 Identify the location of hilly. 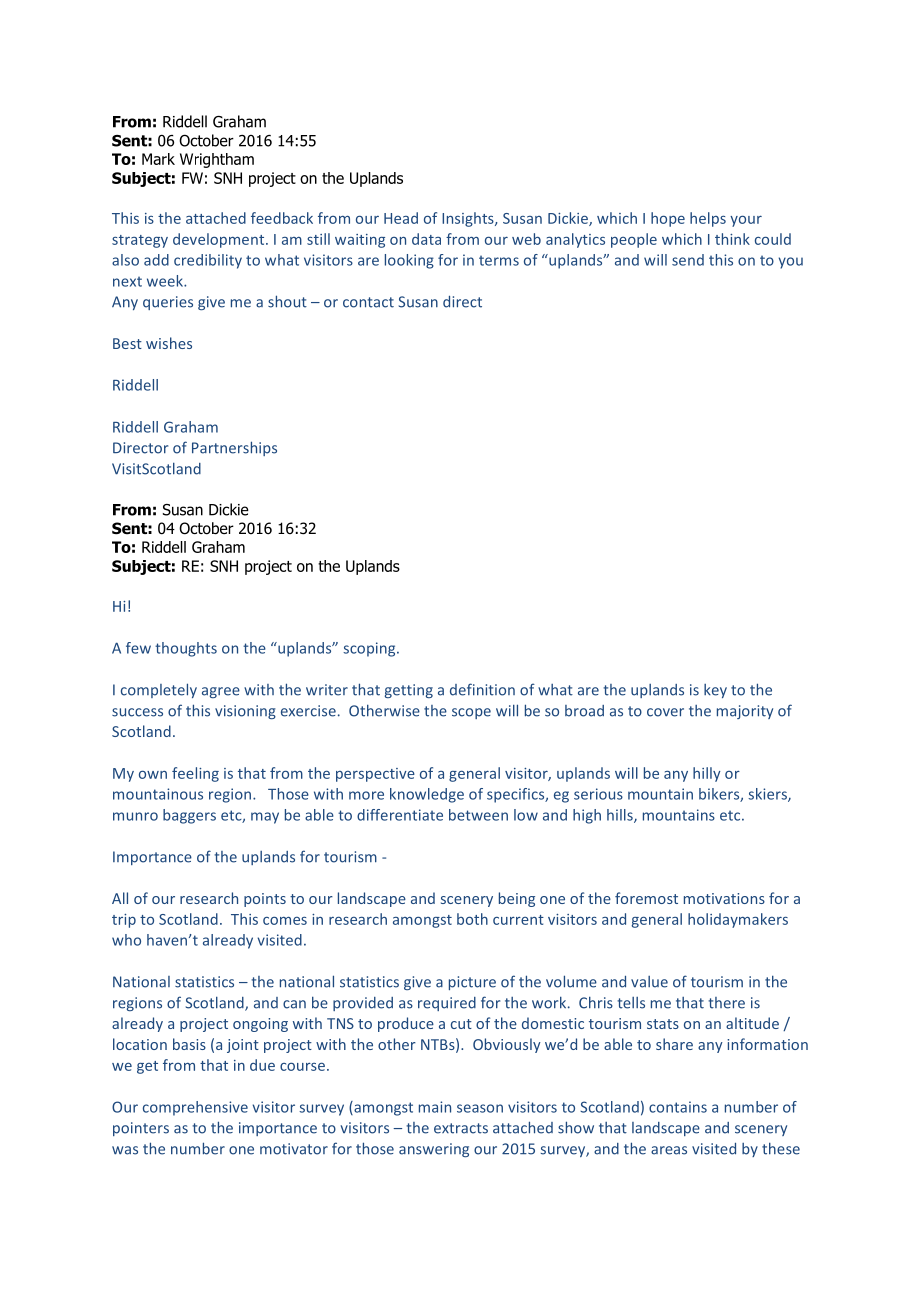
(707, 774).
